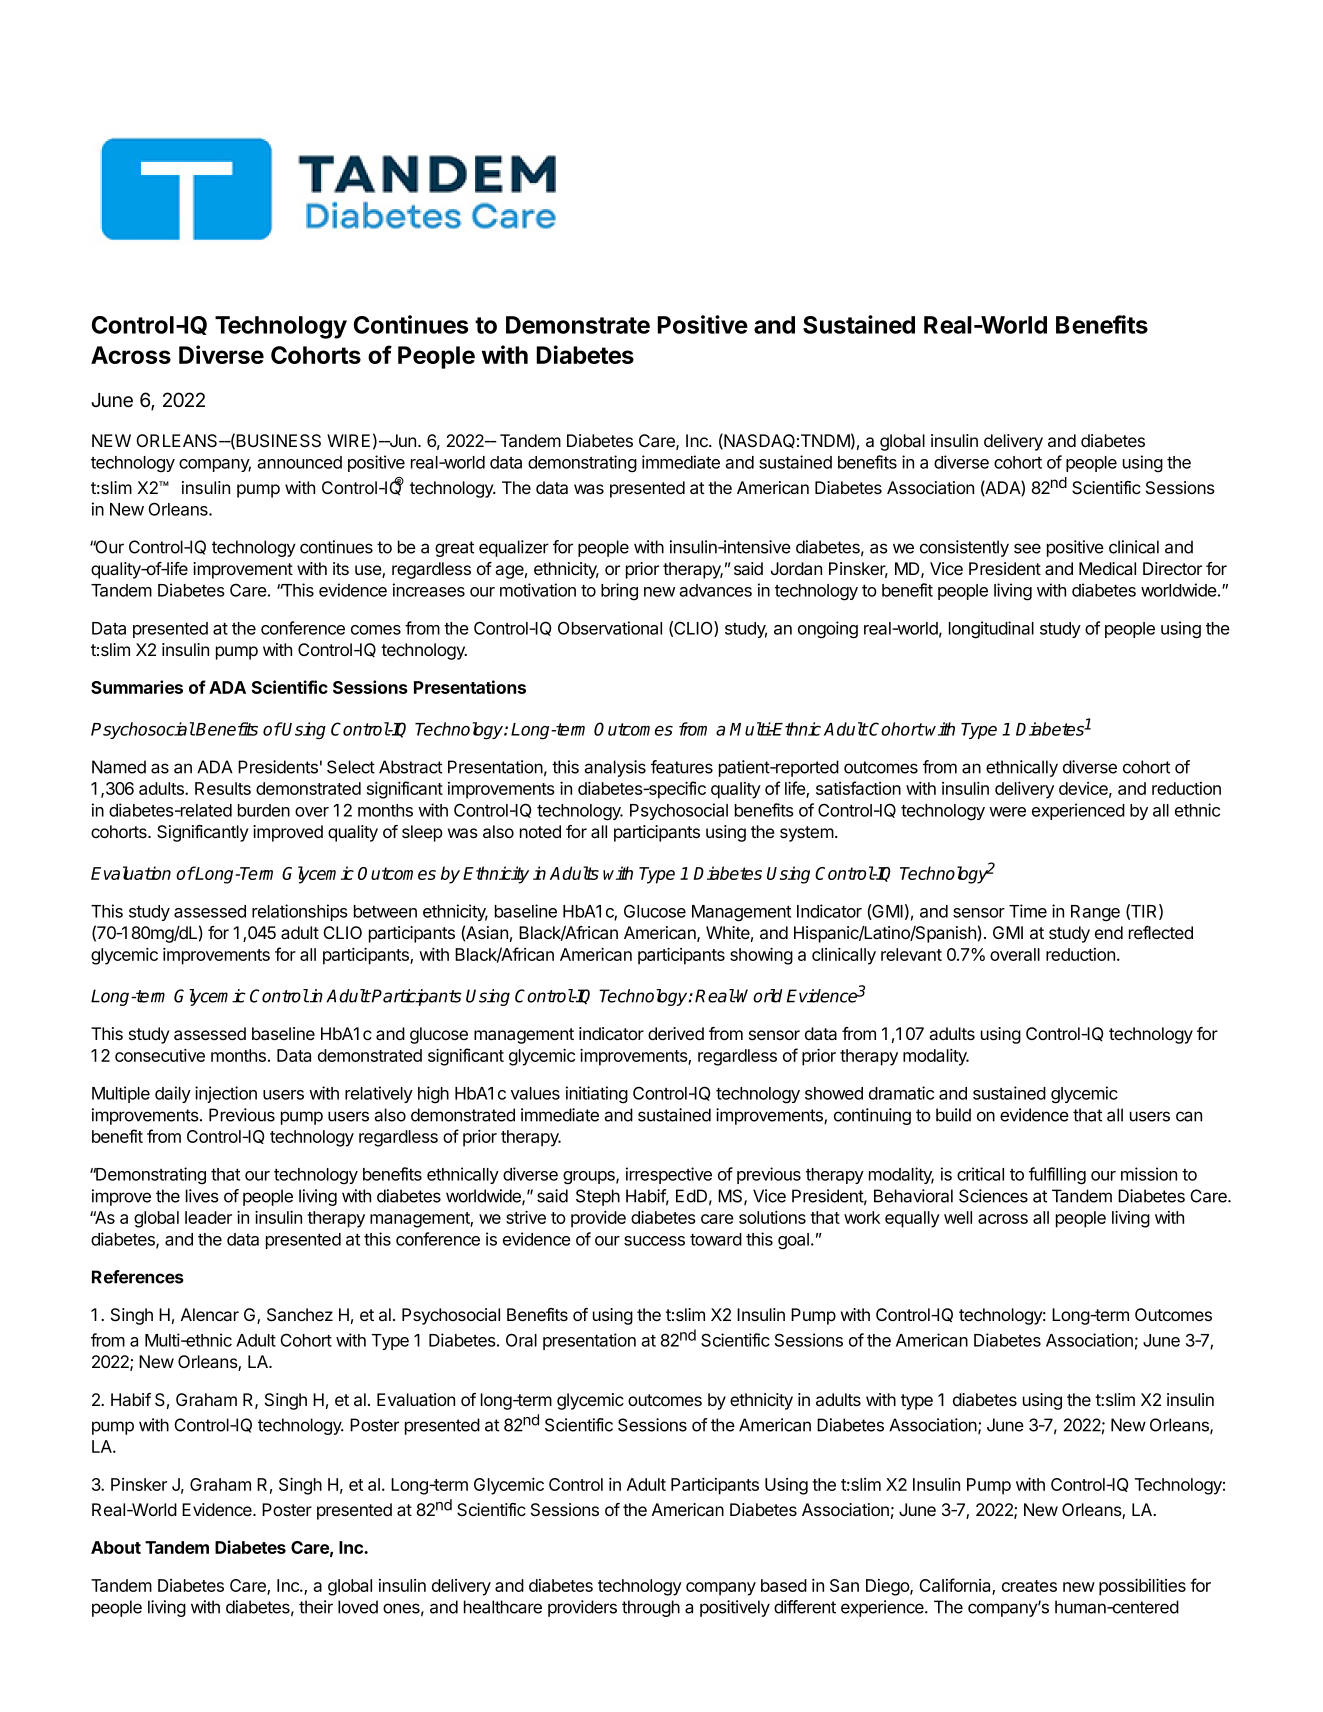  Describe the element at coordinates (316, 1607) in the screenshot. I see `their` at that location.
